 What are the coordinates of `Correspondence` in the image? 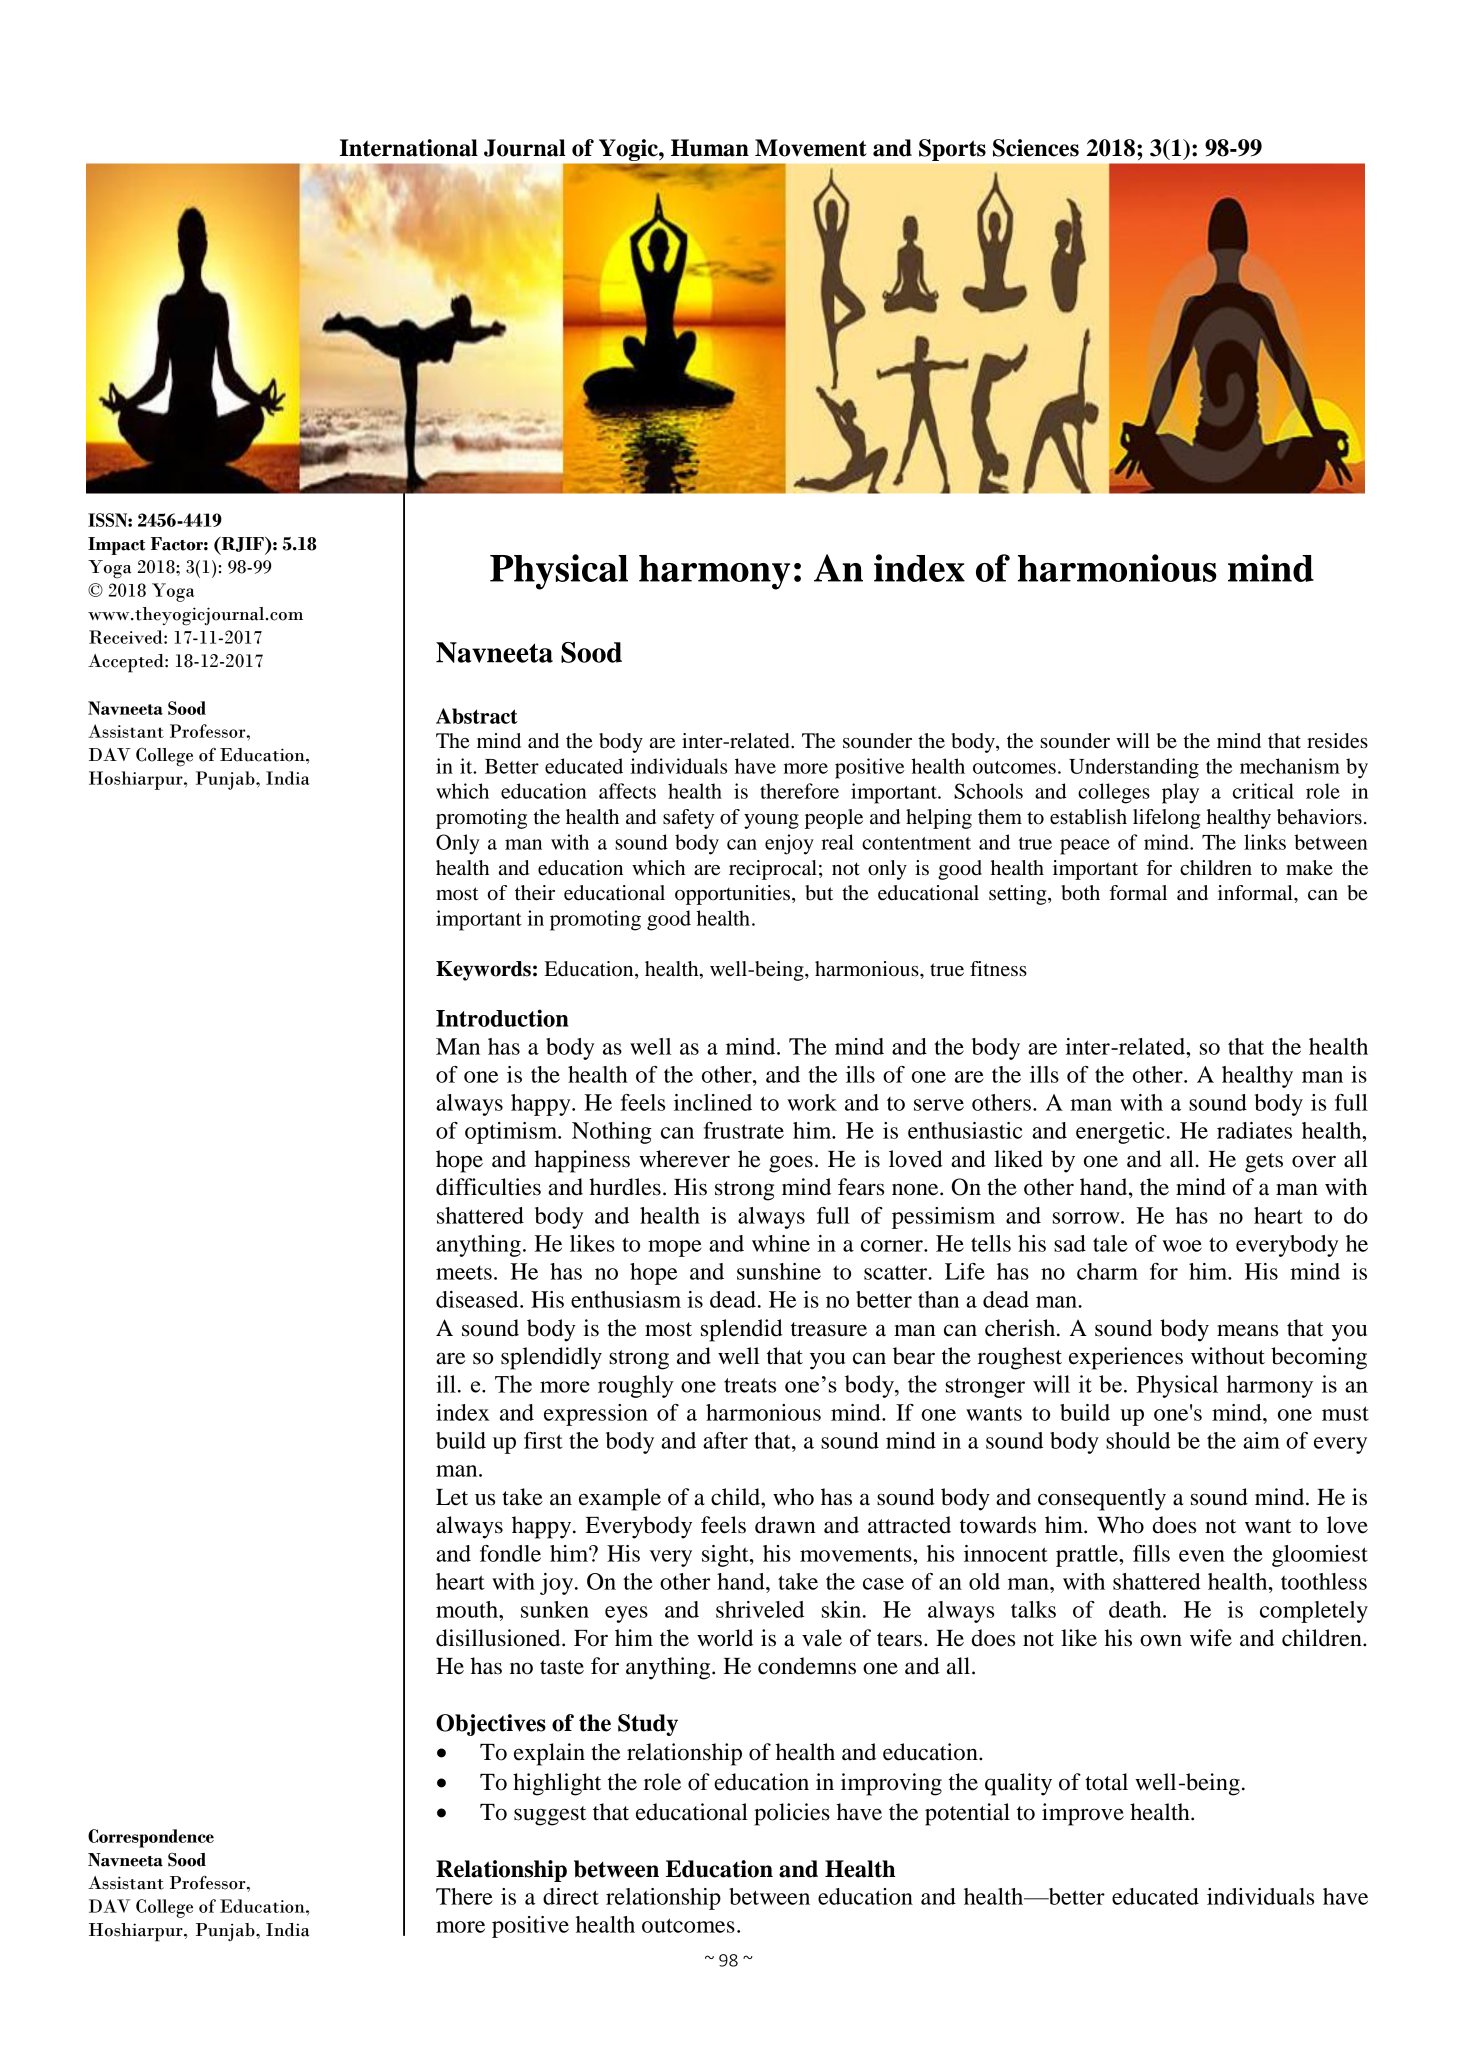 It's located at (151, 1838).
